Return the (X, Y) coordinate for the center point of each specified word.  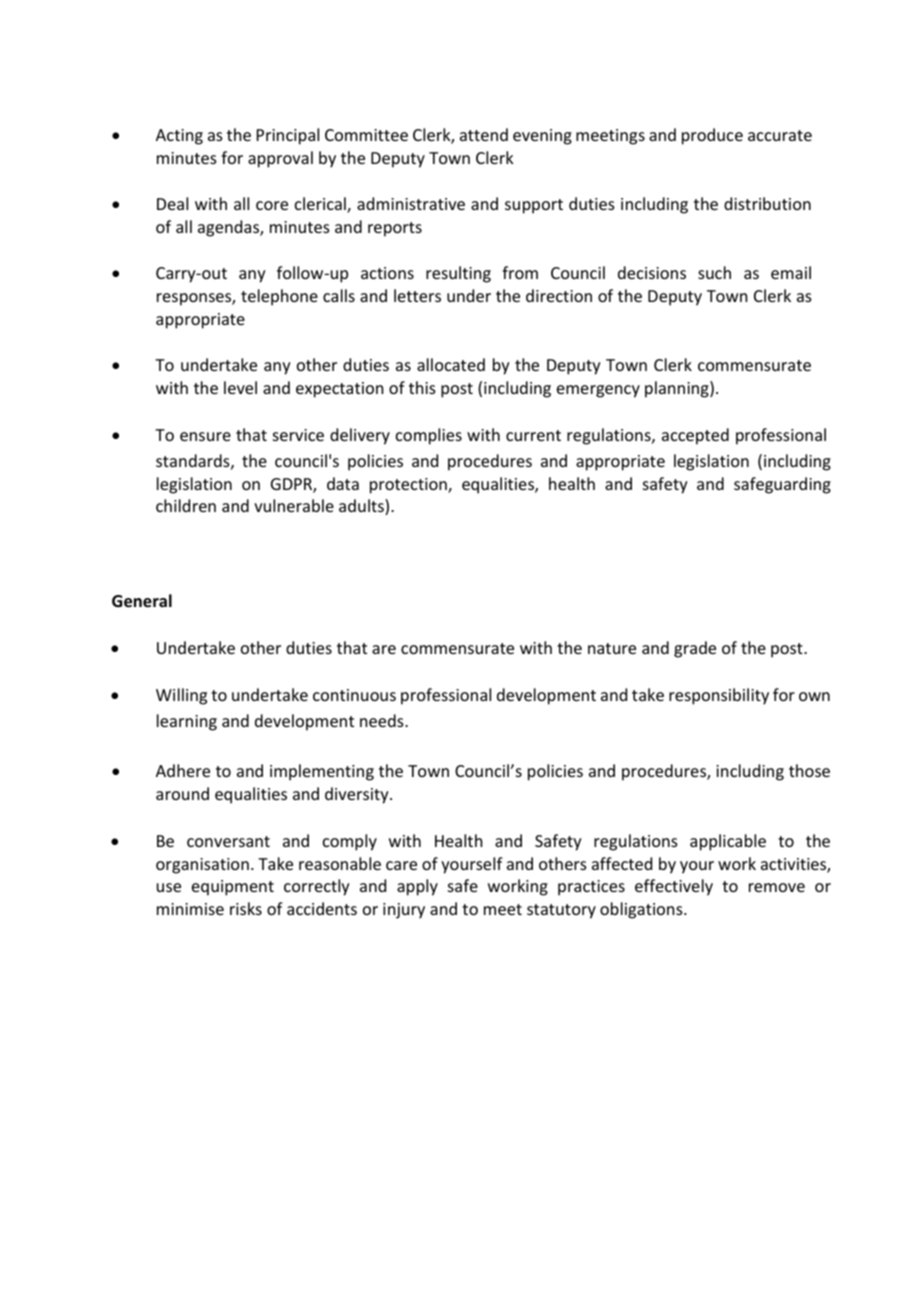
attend (484, 134)
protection (409, 486)
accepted (695, 436)
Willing (181, 696)
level (240, 387)
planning (678, 389)
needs (383, 720)
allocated (451, 364)
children (186, 505)
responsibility (719, 696)
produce (712, 136)
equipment (233, 888)
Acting (179, 137)
